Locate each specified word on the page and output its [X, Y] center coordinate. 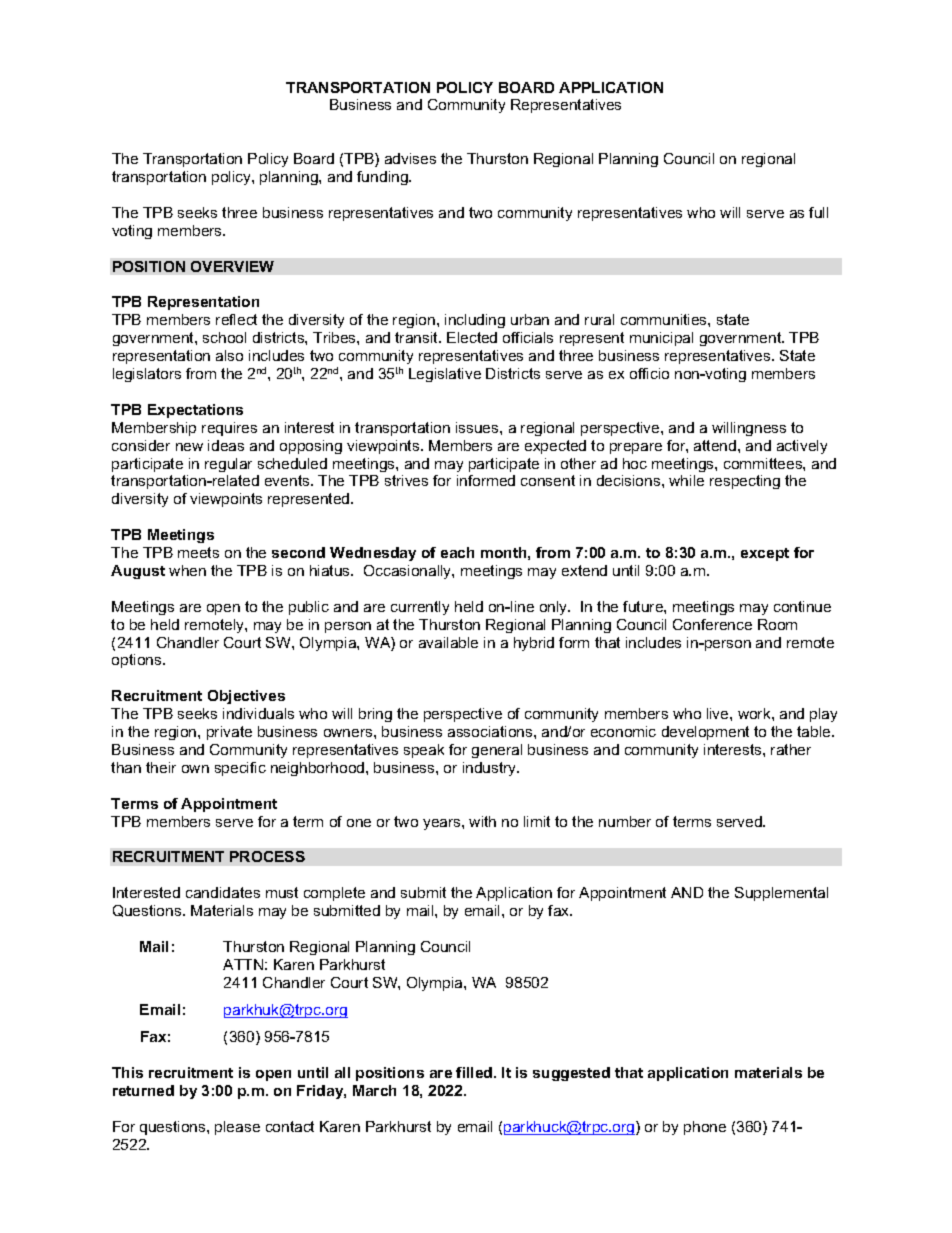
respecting [745, 482]
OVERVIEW [232, 266]
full [818, 212]
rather [791, 749]
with [482, 821]
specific [240, 769]
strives [406, 480]
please [237, 1128]
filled [475, 1072]
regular [228, 465]
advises [410, 158]
